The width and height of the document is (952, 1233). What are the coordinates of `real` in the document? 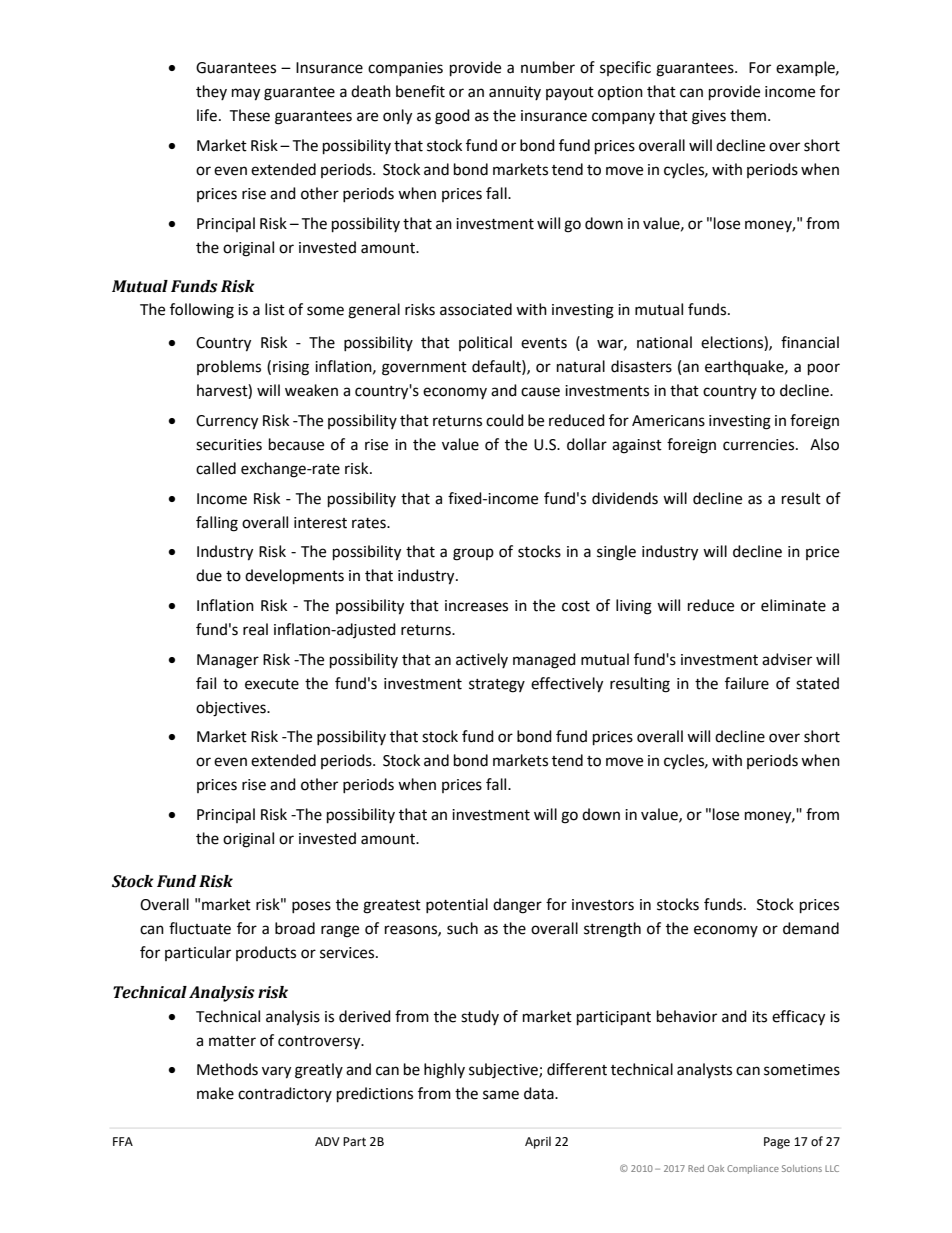 It's located at (255, 629).
